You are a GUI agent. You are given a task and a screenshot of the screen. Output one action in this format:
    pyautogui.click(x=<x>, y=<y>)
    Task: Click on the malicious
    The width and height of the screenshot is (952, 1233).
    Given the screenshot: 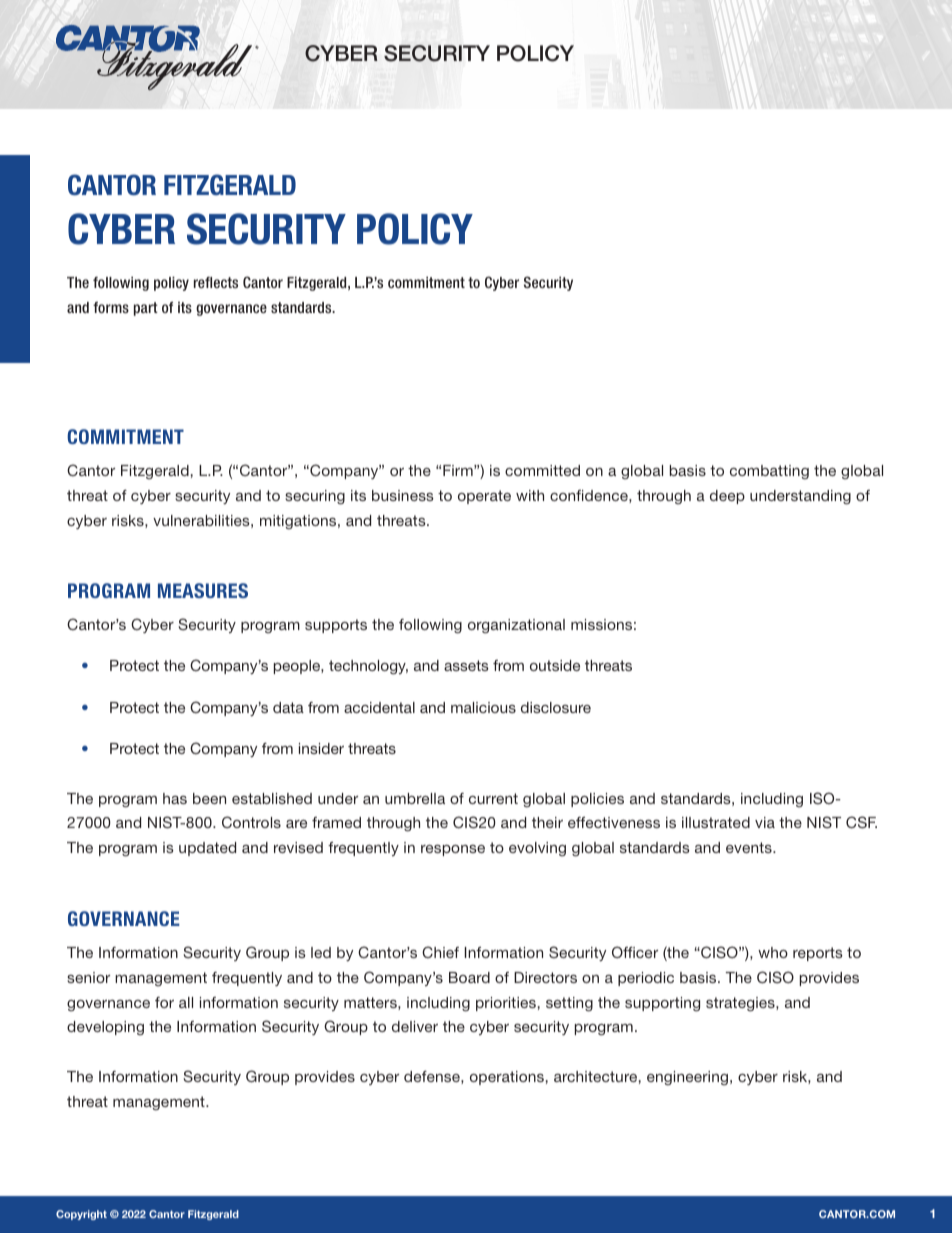 What is the action you would take?
    pyautogui.click(x=483, y=707)
